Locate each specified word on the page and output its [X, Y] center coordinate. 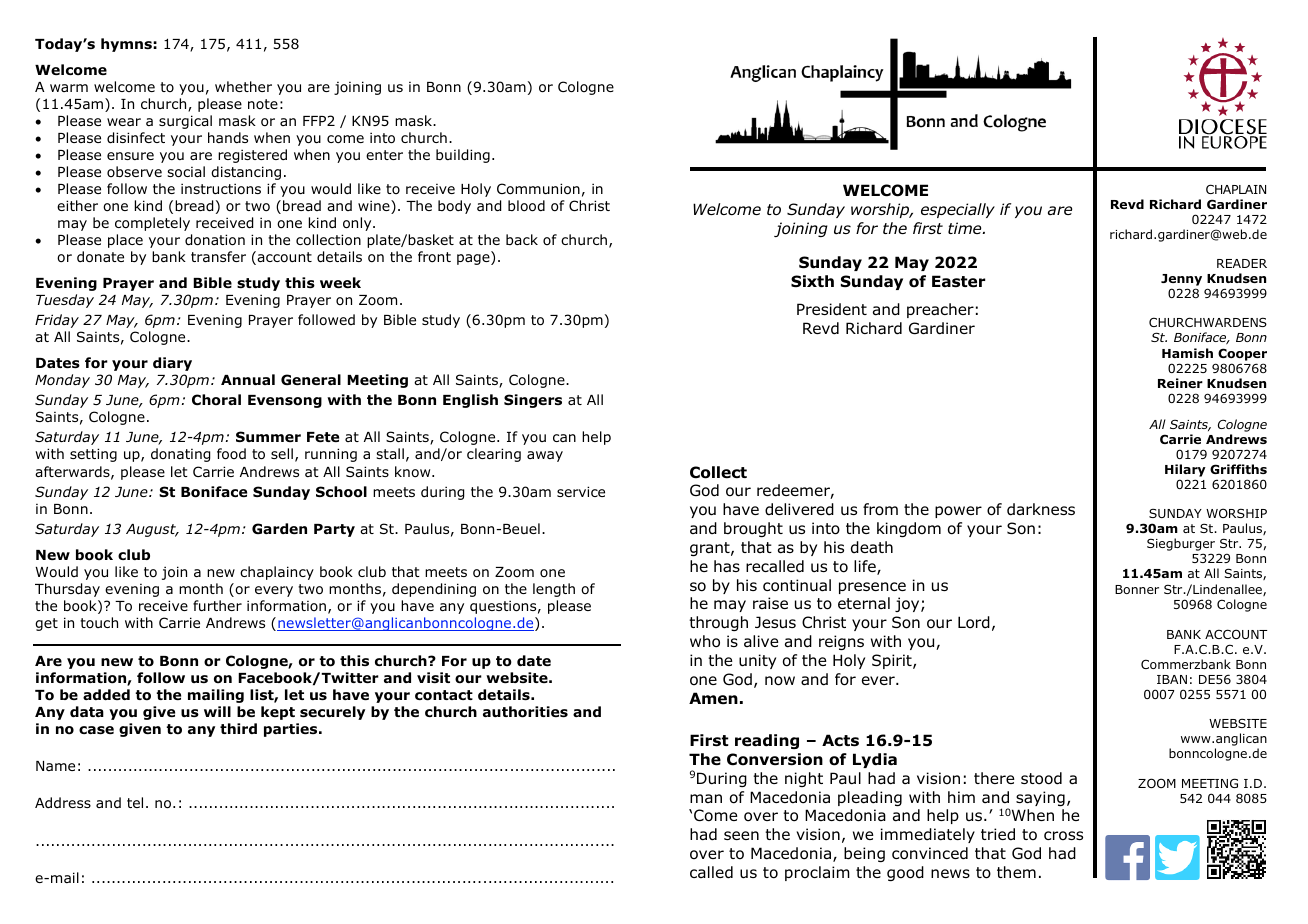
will [217, 711]
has [727, 566]
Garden [279, 528]
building [463, 156]
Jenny [1181, 281]
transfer [218, 256]
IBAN [1172, 679]
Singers [533, 401]
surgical [185, 122]
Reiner [1180, 383]
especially [958, 210]
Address [63, 802]
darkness [1041, 509]
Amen [713, 698]
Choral [216, 400]
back [522, 239]
